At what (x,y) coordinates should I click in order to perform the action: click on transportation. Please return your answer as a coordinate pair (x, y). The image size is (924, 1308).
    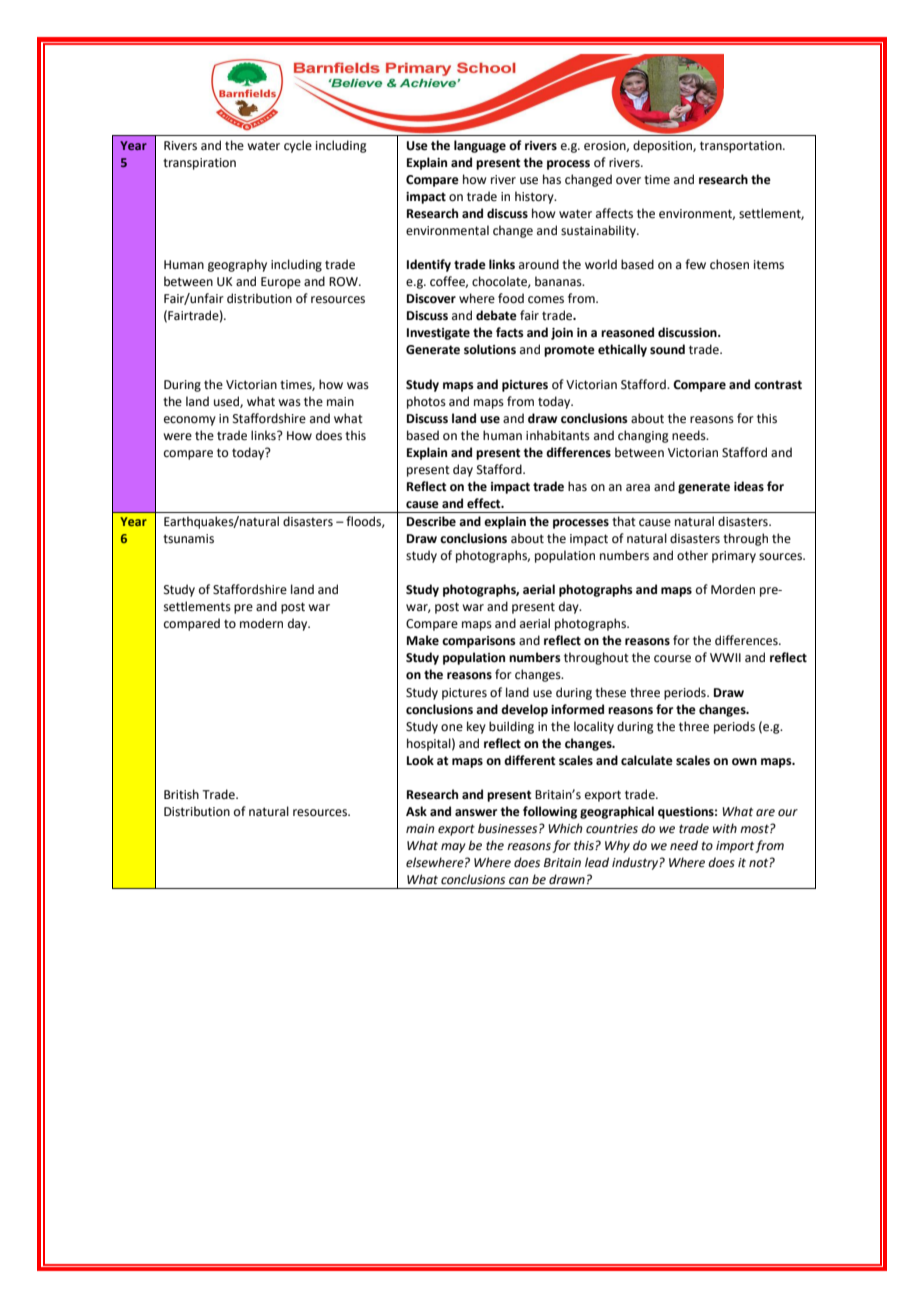
    Looking at the image, I should click on (742, 147).
